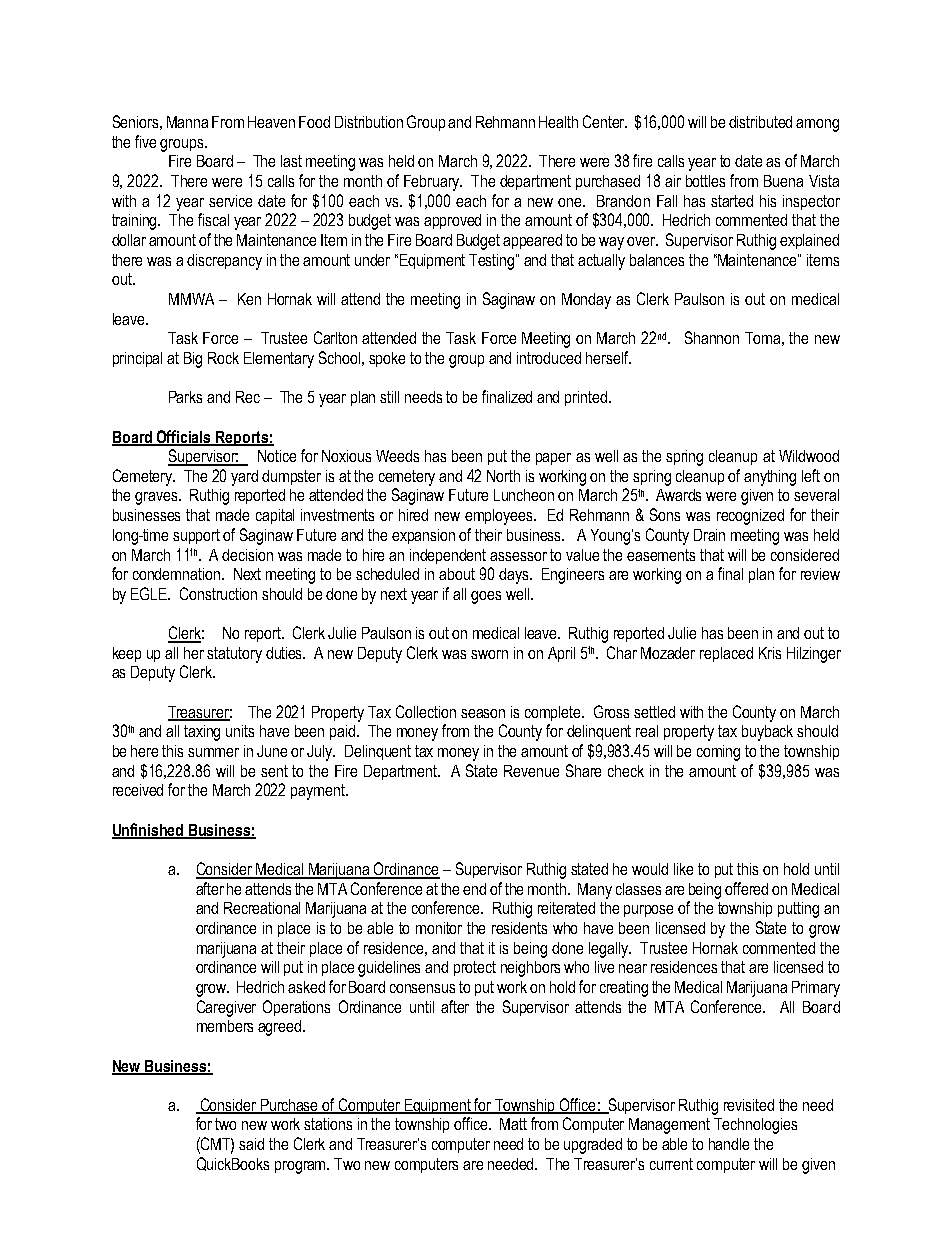  I want to click on Matt, so click(513, 1124).
